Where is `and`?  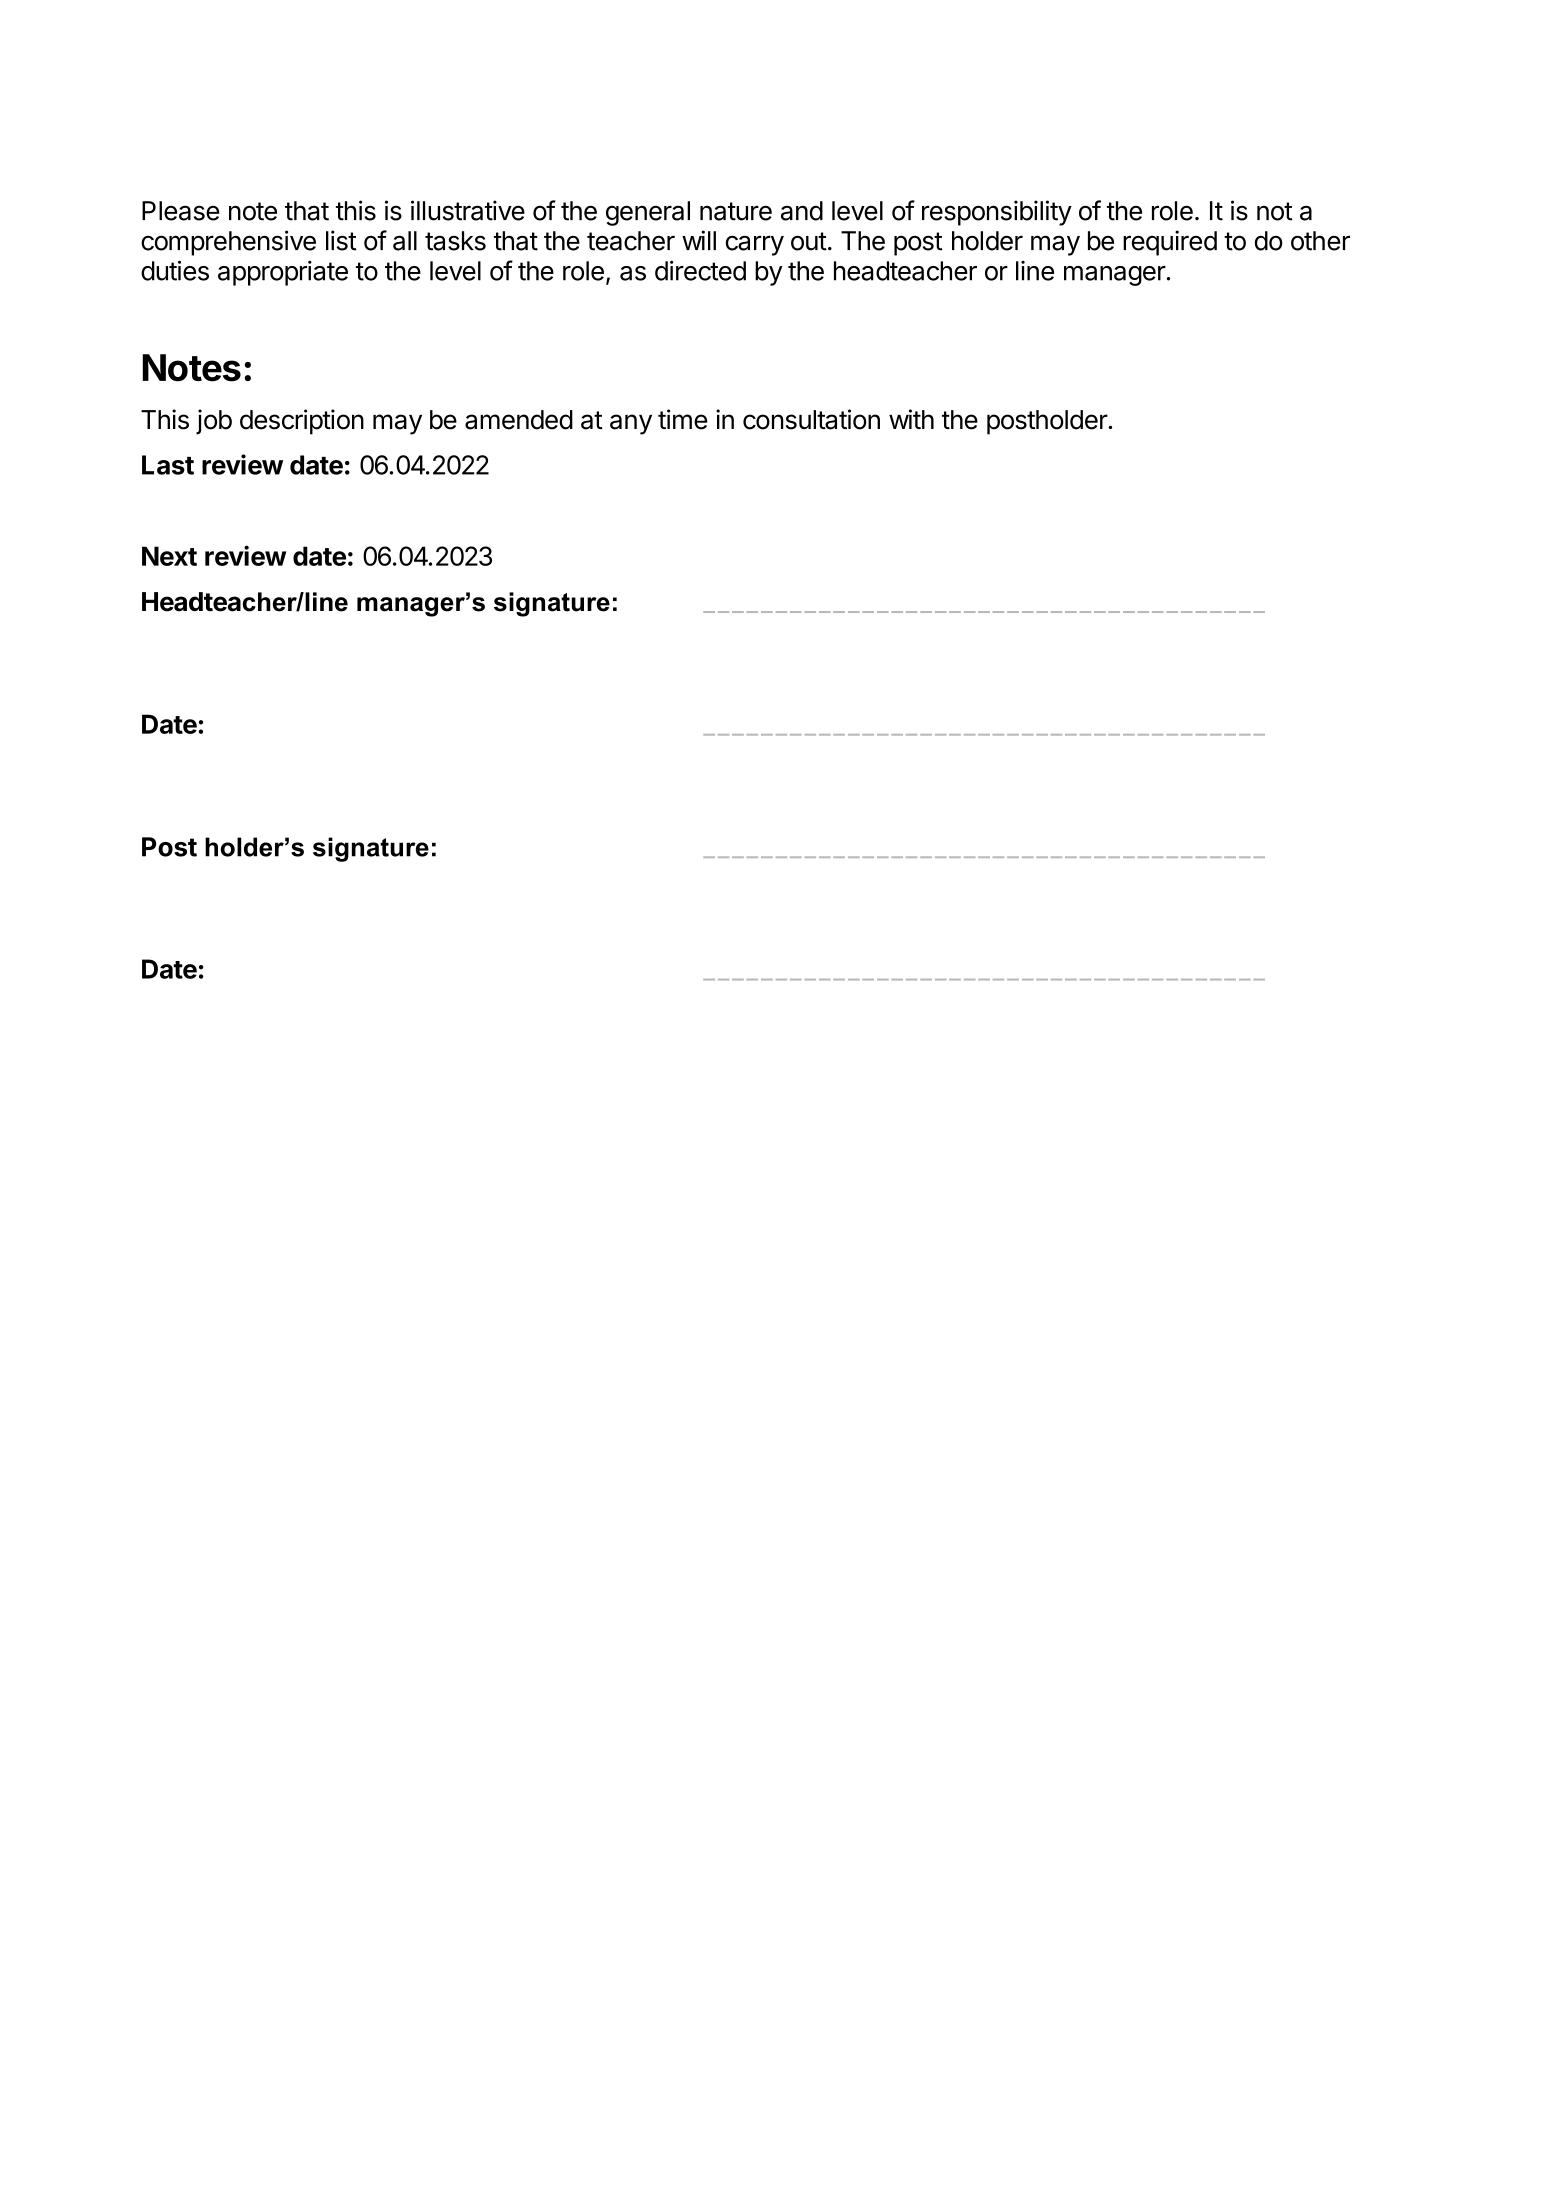 and is located at coordinates (802, 211).
